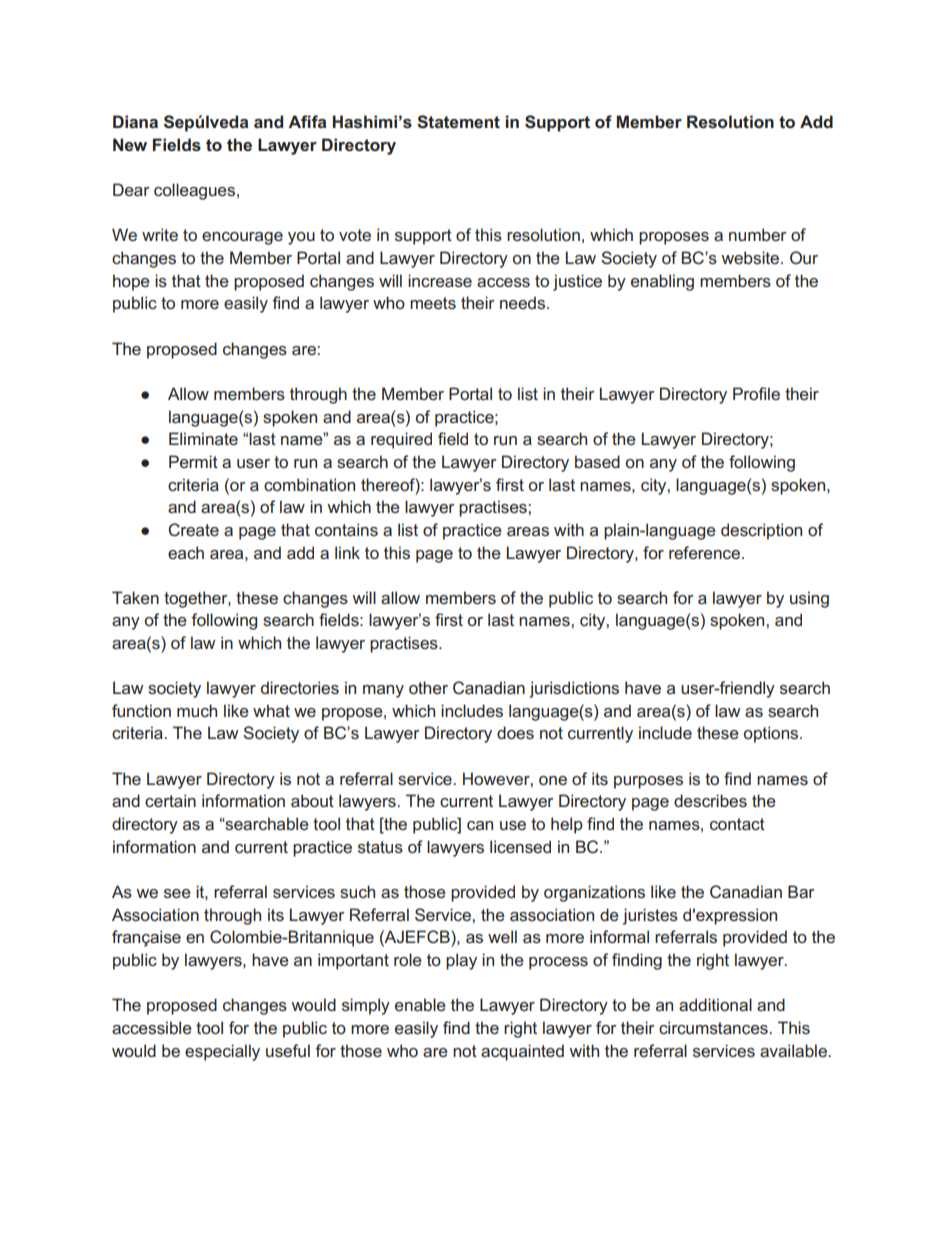  What do you see at coordinates (196, 191) in the document?
I see `colleagues` at bounding box center [196, 191].
